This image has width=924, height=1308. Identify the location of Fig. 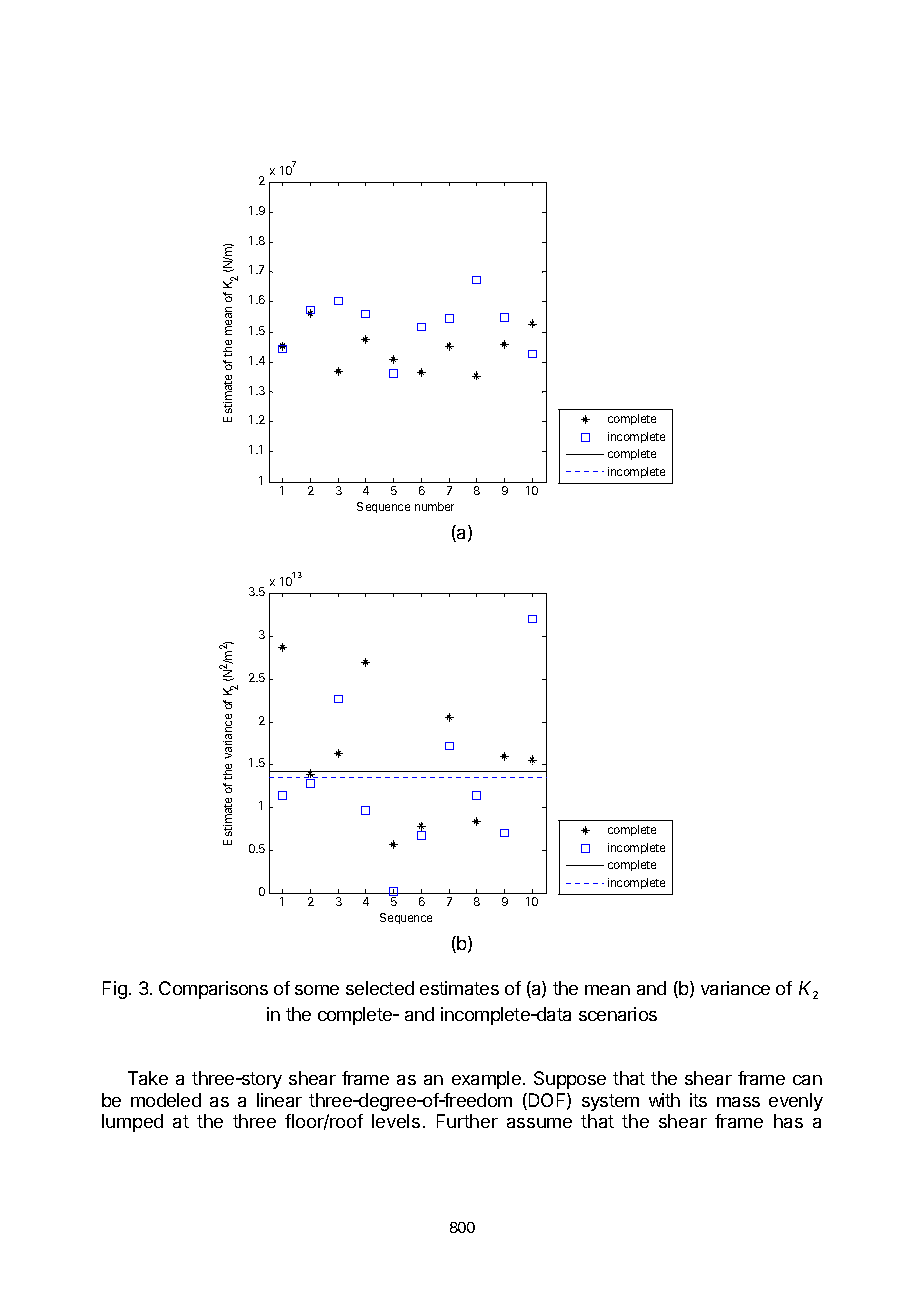
(115, 990).
